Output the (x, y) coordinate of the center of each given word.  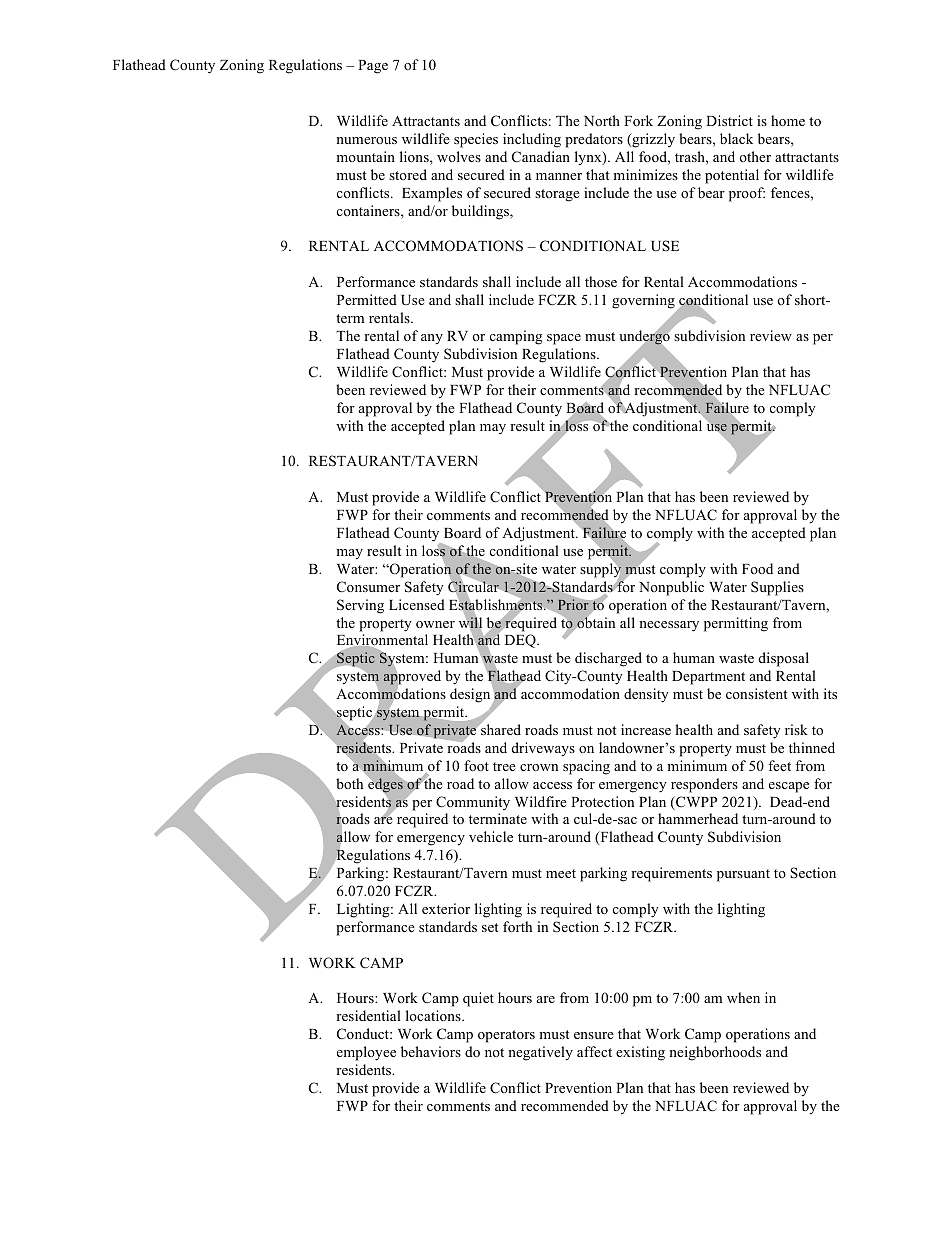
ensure (594, 1035)
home (788, 120)
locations (434, 1015)
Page (373, 67)
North (602, 120)
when (743, 997)
